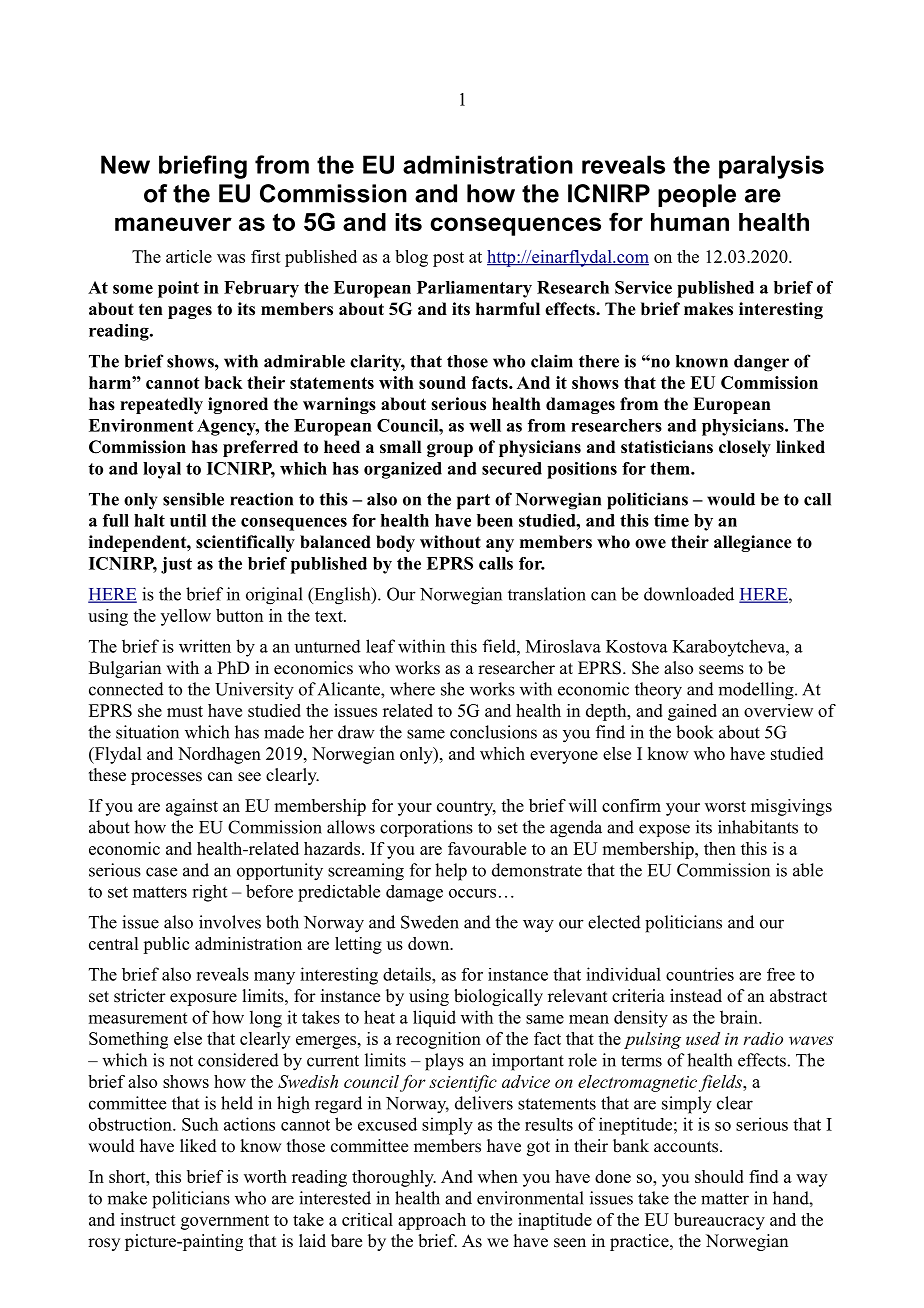 This image has width=924, height=1308. I want to click on translation, so click(547, 594).
